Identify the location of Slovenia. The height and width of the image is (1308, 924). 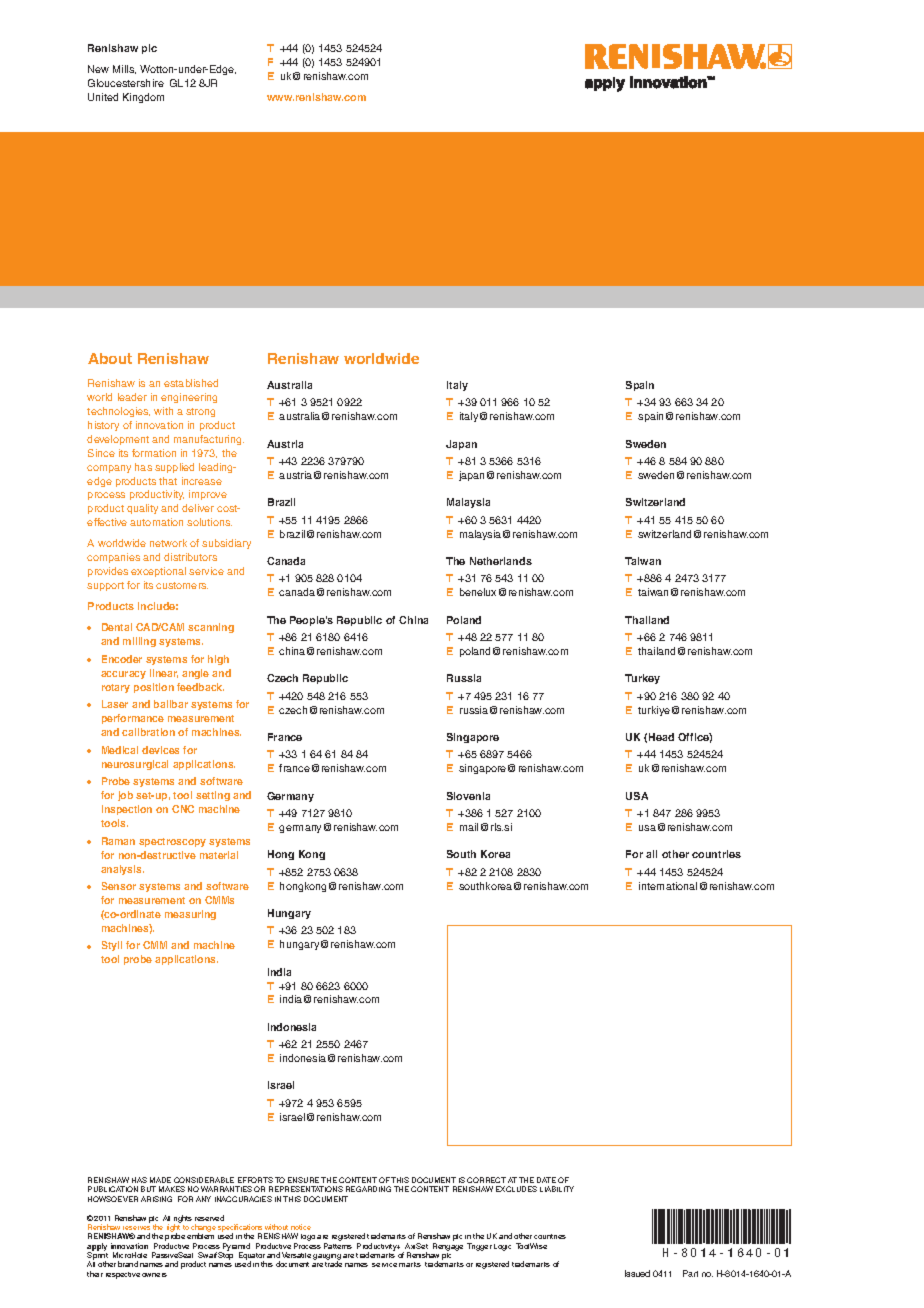
(468, 796).
